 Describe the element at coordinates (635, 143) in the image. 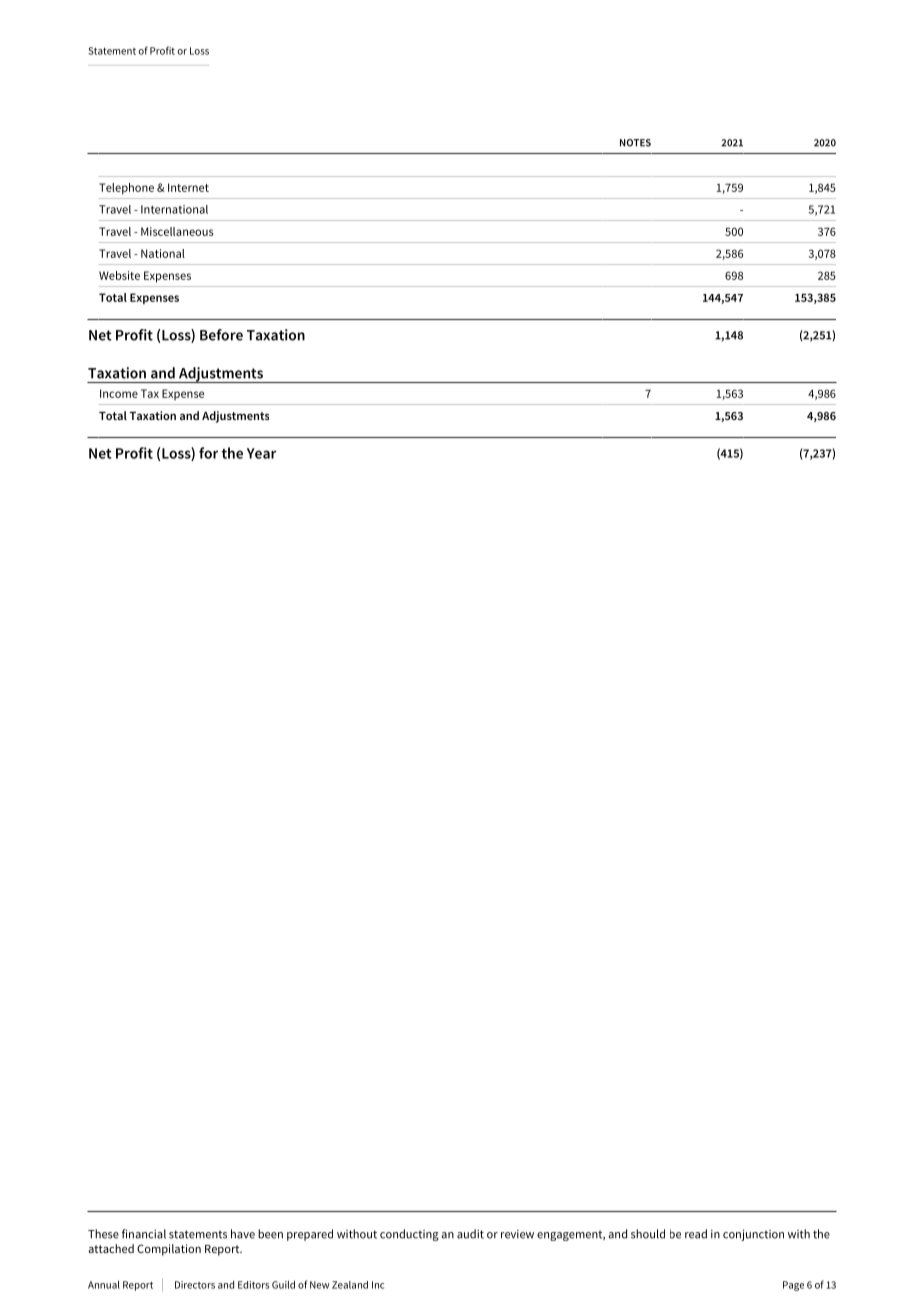

I see `NOTES` at that location.
